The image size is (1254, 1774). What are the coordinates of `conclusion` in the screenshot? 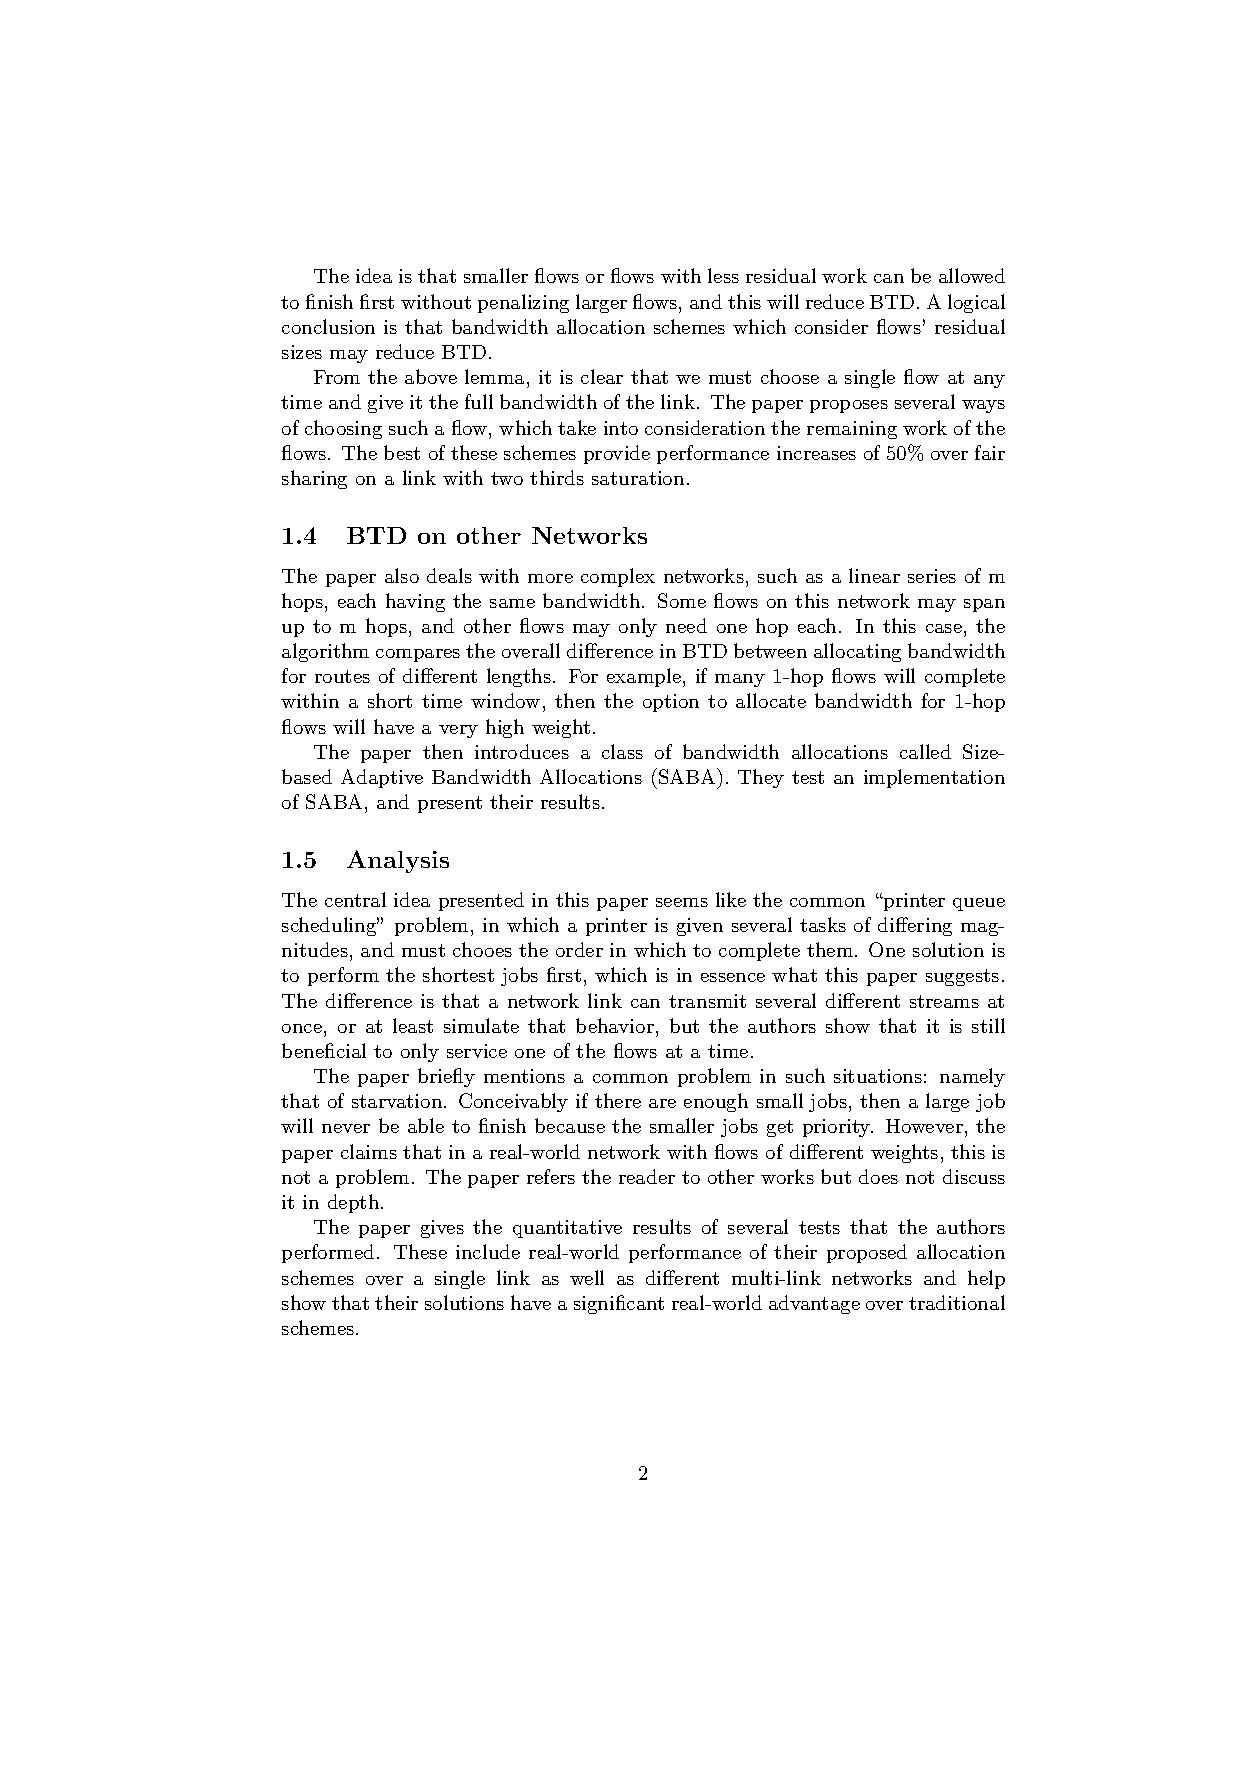 It's located at (328, 326).
